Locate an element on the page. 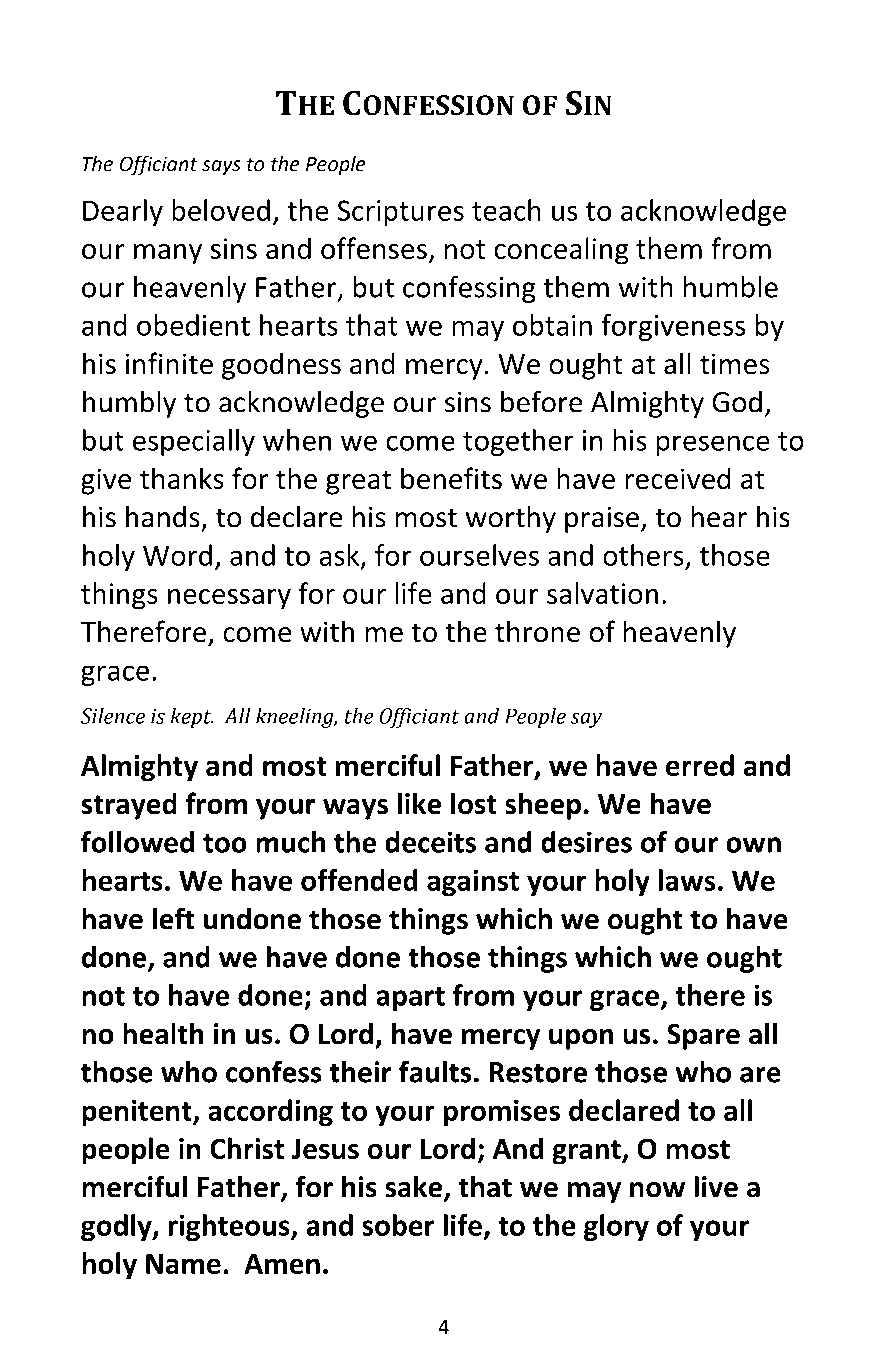  kept is located at coordinates (192, 717).
